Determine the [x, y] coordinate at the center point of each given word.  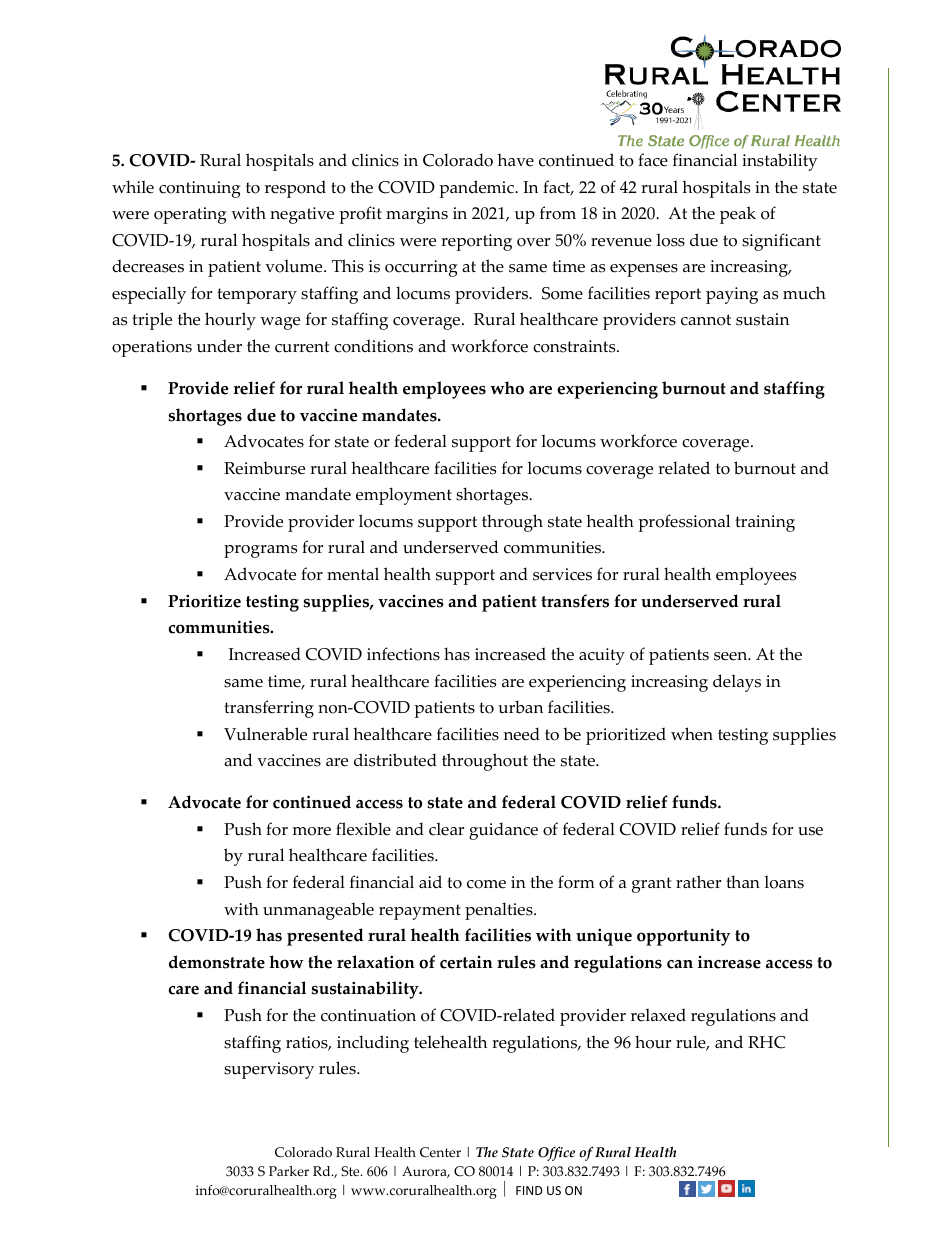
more [312, 831]
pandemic [477, 189]
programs [260, 551]
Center [440, 1152]
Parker [289, 1171]
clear [446, 829]
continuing [200, 189]
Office [556, 1153]
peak [738, 215]
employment [404, 496]
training [765, 523]
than [743, 881]
